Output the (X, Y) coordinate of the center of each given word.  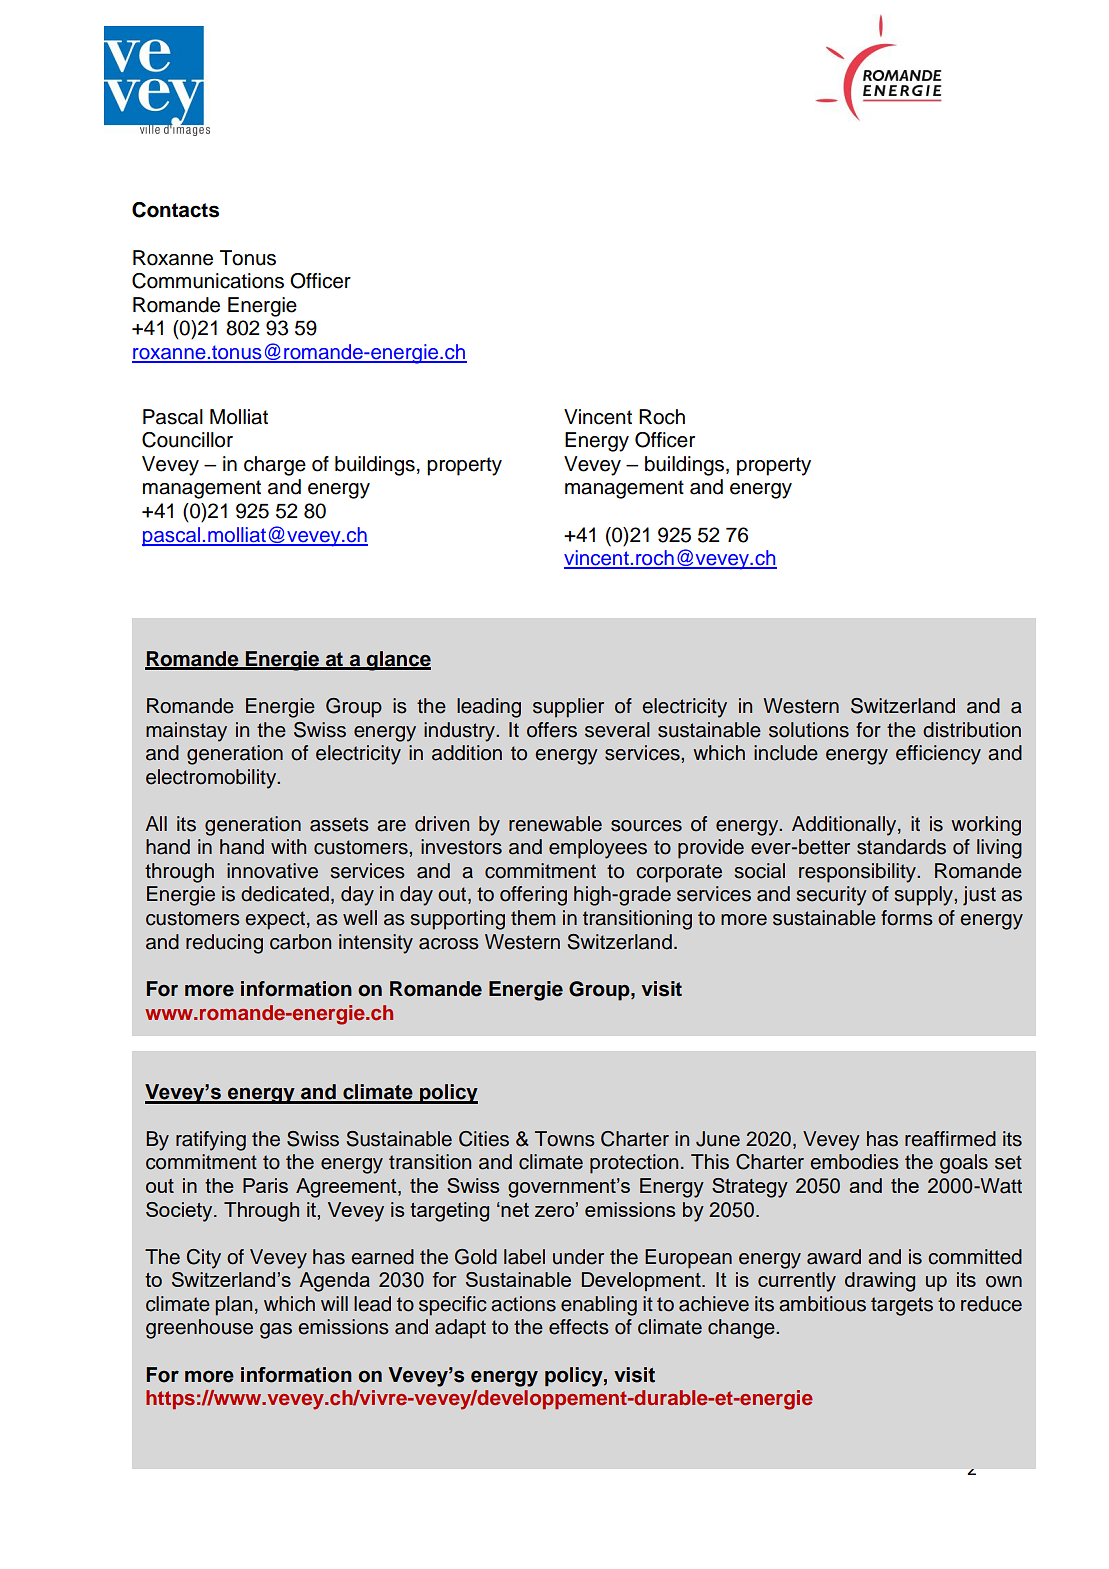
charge (275, 466)
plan (233, 1306)
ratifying (211, 1141)
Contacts (175, 210)
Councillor (187, 440)
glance (397, 661)
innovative (272, 871)
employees (598, 849)
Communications (208, 281)
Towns (565, 1139)
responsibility (858, 873)
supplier (568, 708)
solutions (809, 730)
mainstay (186, 732)
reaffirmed (950, 1139)
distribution (972, 730)
